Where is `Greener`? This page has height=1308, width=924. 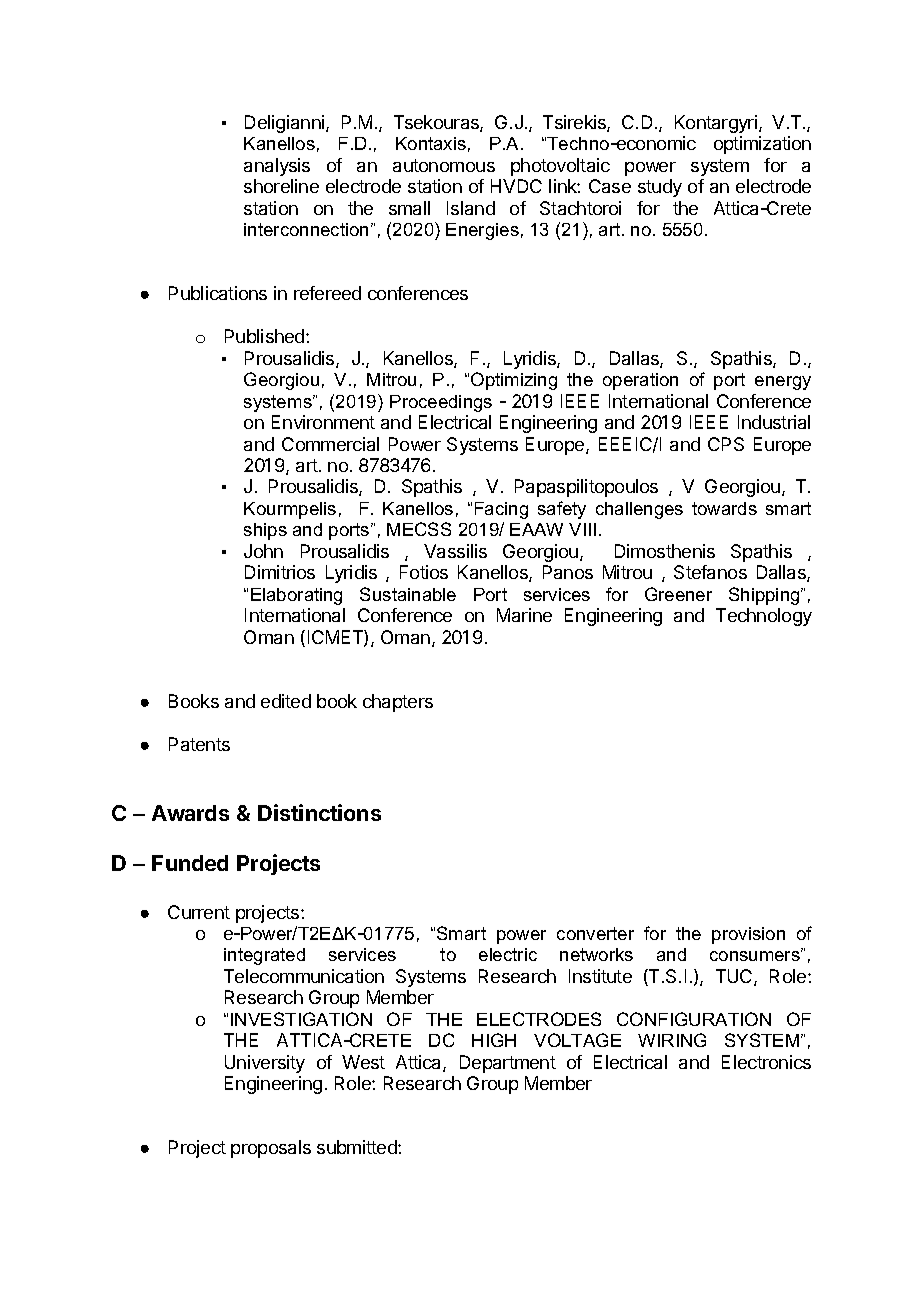
Greener is located at coordinates (678, 594).
